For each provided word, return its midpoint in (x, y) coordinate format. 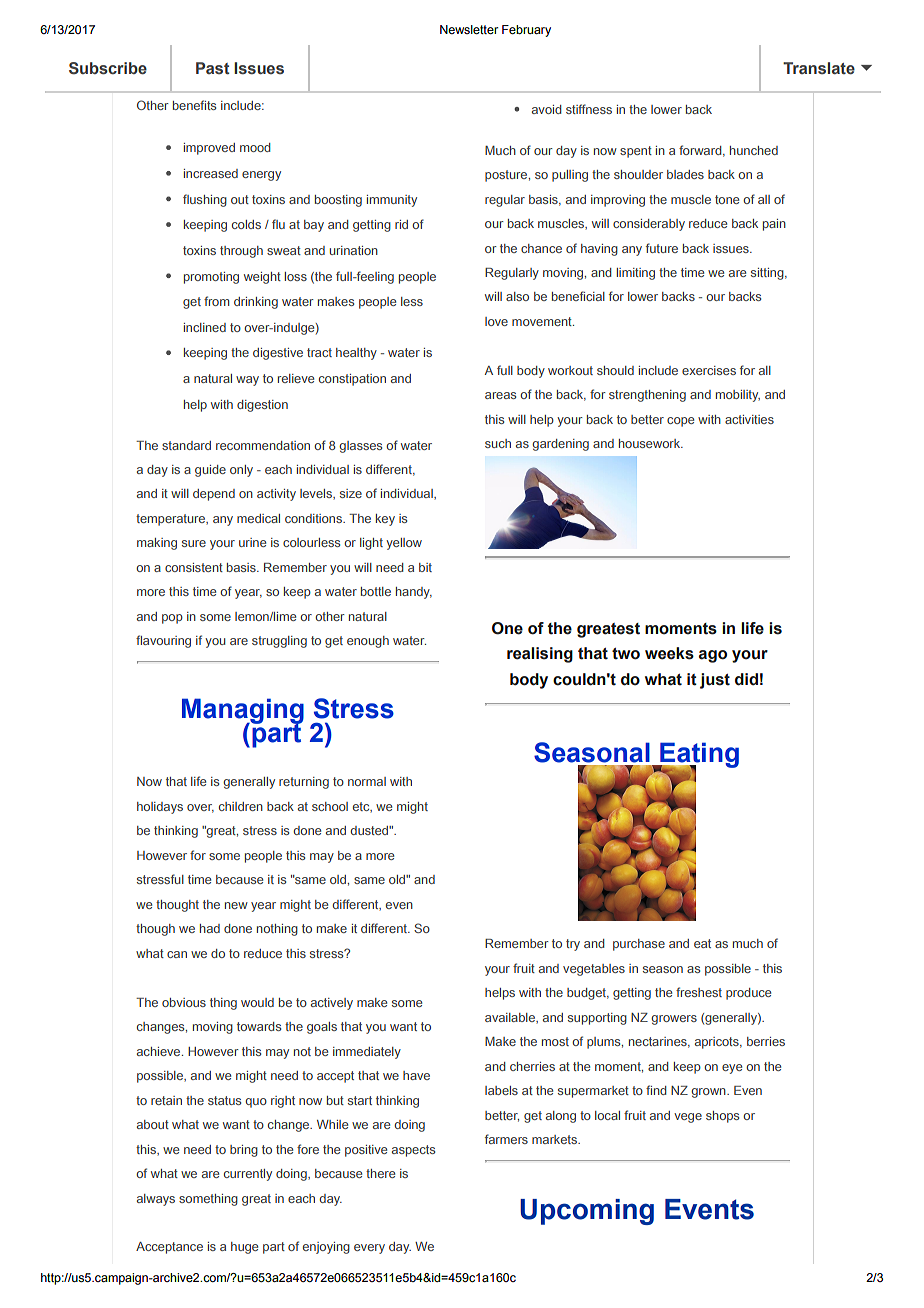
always (156, 1200)
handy (414, 593)
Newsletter (469, 29)
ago (713, 656)
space (760, 60)
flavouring (163, 641)
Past (213, 68)
